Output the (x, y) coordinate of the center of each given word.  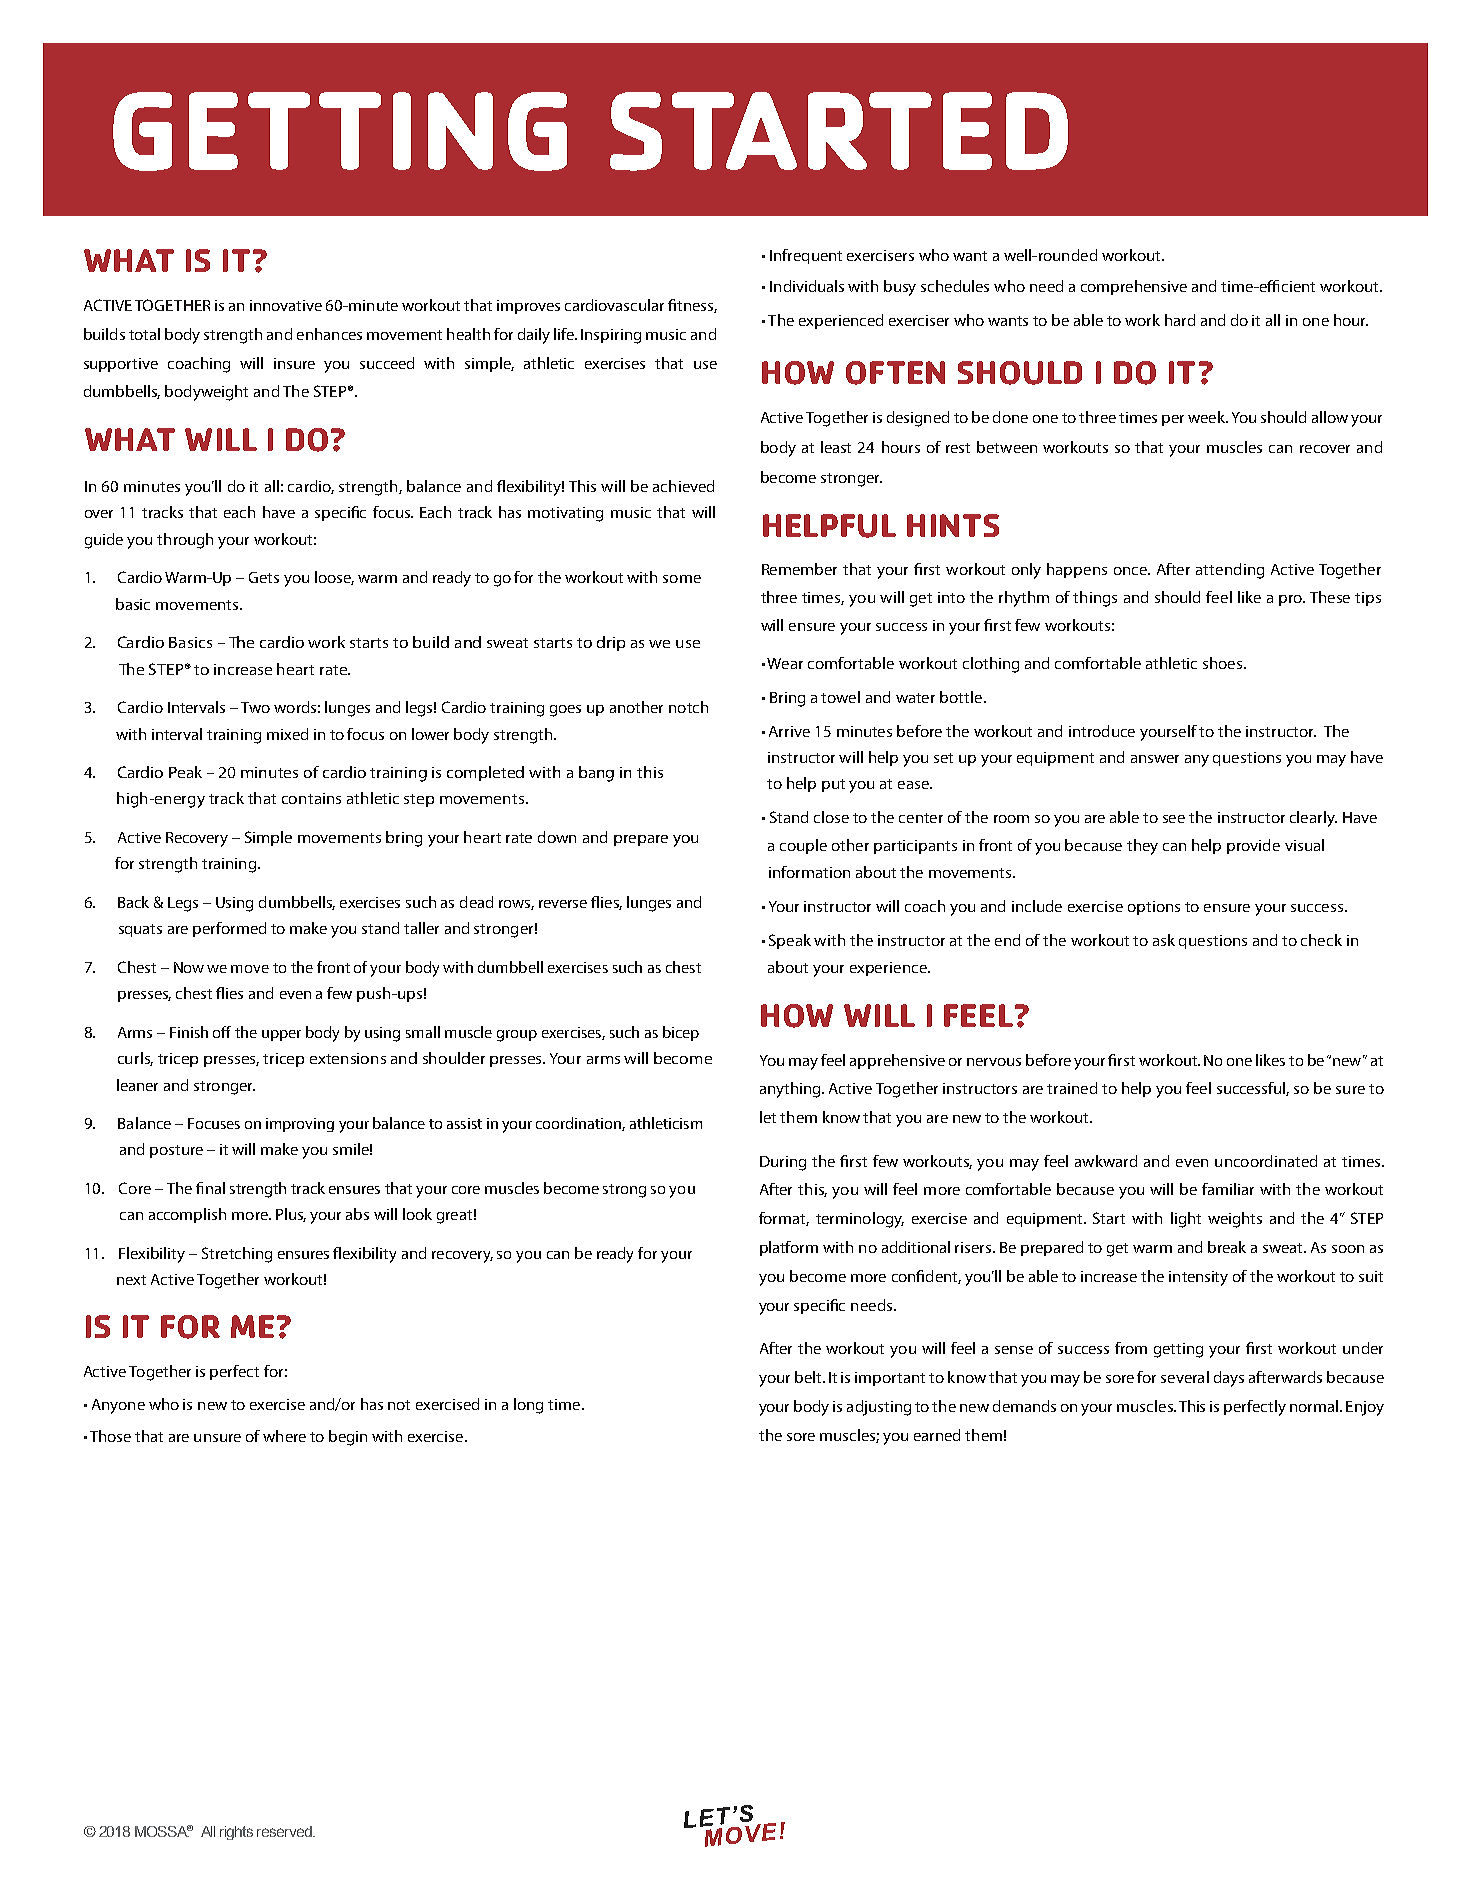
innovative (286, 305)
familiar (1228, 1189)
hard (1180, 320)
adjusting (879, 1408)
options (1154, 908)
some (682, 579)
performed (229, 929)
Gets (264, 577)
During (783, 1163)
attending (1230, 571)
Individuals (807, 286)
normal (1314, 1406)
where (284, 1436)
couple (803, 846)
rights (236, 1833)
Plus (291, 1215)
